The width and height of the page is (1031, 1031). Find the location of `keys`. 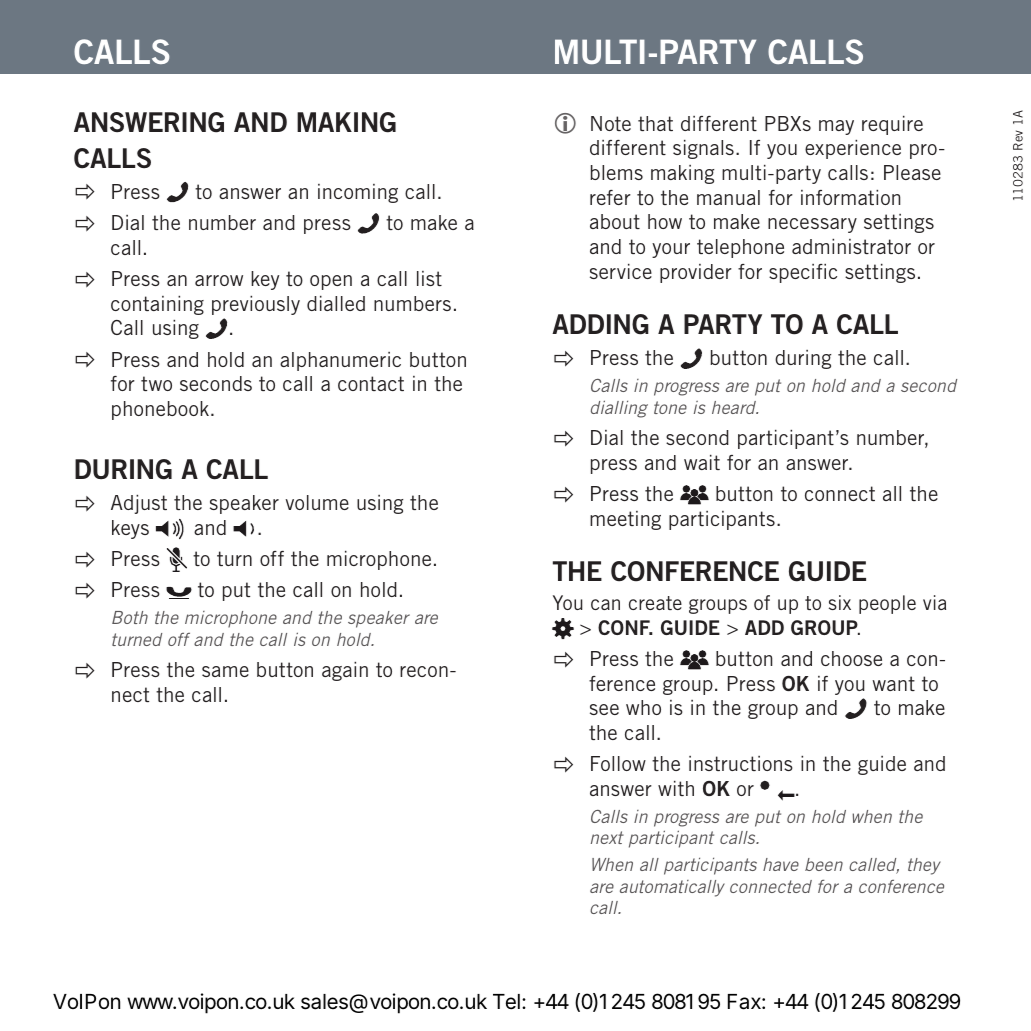

keys is located at coordinates (130, 529).
